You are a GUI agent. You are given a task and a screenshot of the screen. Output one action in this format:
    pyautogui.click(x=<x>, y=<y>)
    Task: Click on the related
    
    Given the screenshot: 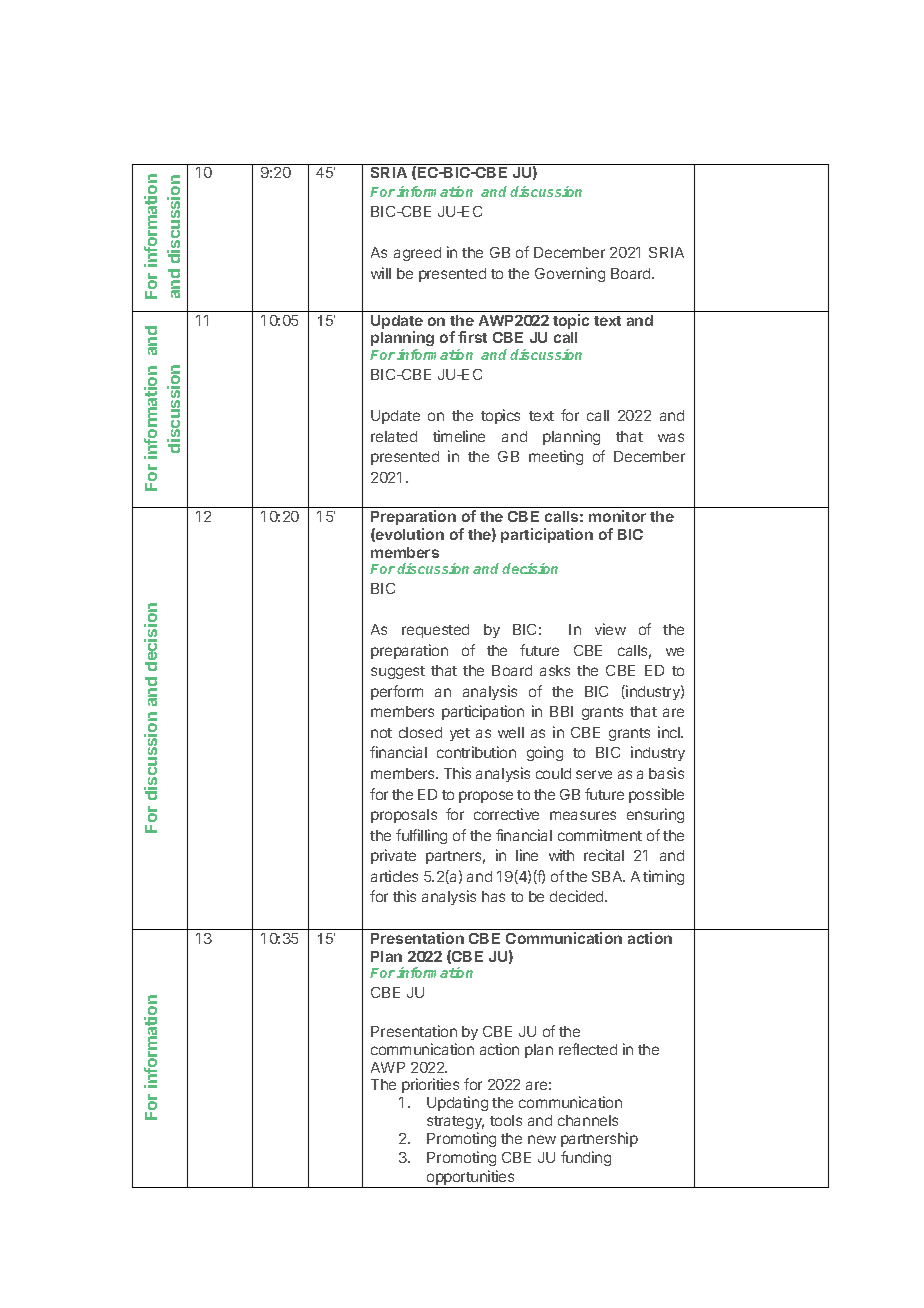 What is the action you would take?
    pyautogui.click(x=394, y=436)
